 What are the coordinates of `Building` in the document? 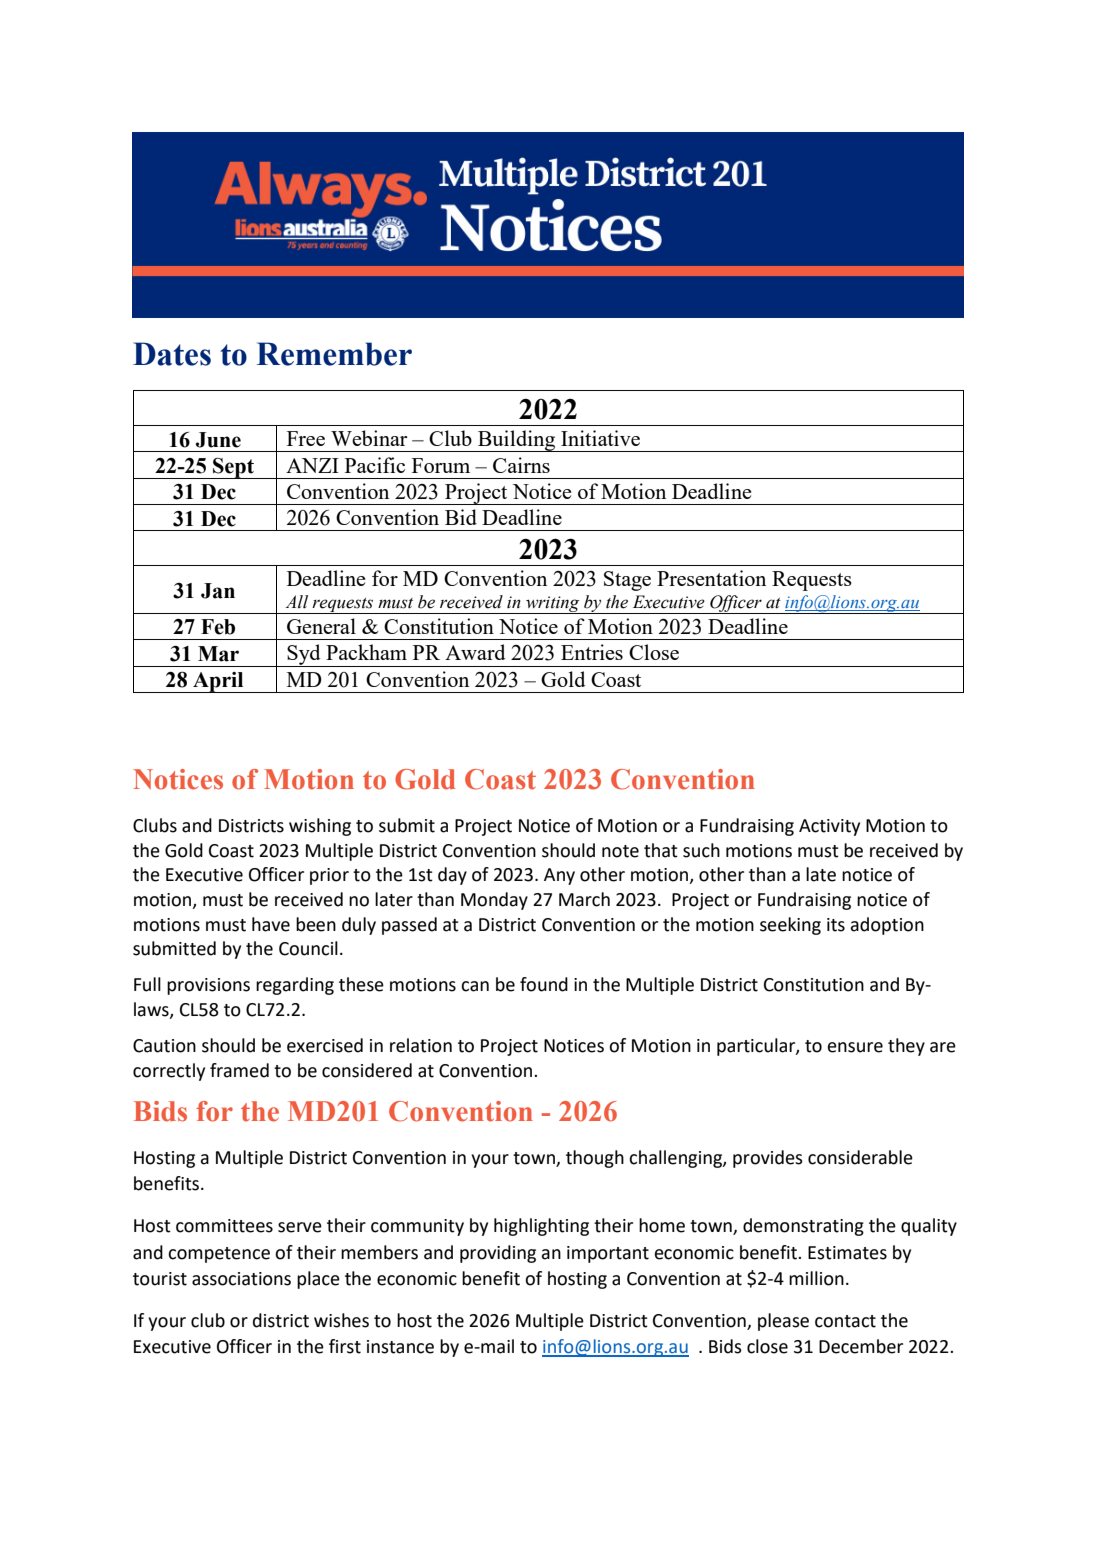 It's located at (517, 441).
